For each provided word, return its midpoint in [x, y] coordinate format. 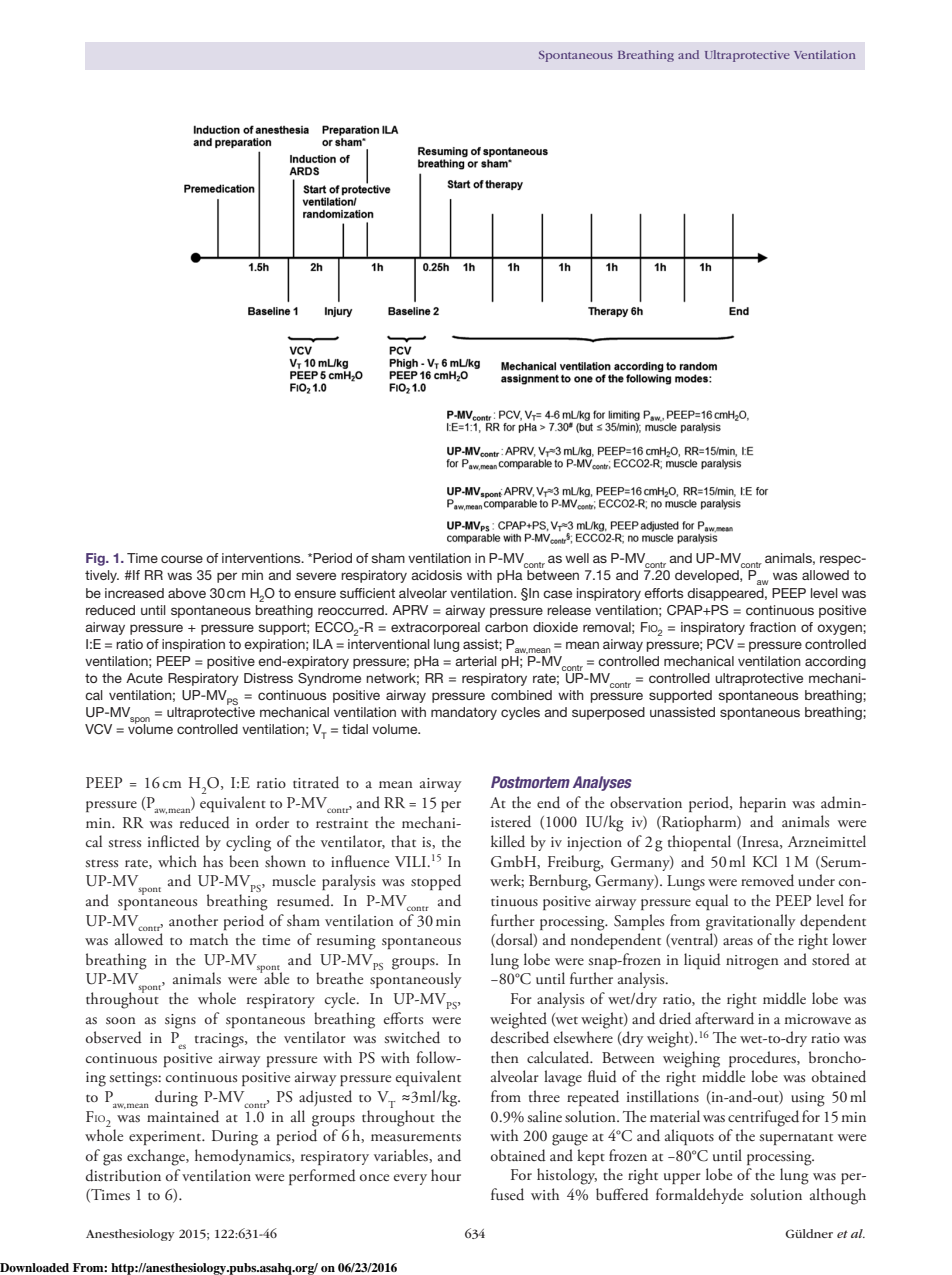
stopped [436, 882]
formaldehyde [699, 1196]
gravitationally [750, 922]
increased [134, 593]
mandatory [464, 713]
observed [114, 1037]
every [410, 1179]
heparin [762, 804]
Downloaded [34, 1267]
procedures [763, 1059]
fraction [772, 627]
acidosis [436, 575]
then [505, 1057]
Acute [144, 678]
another [193, 920]
